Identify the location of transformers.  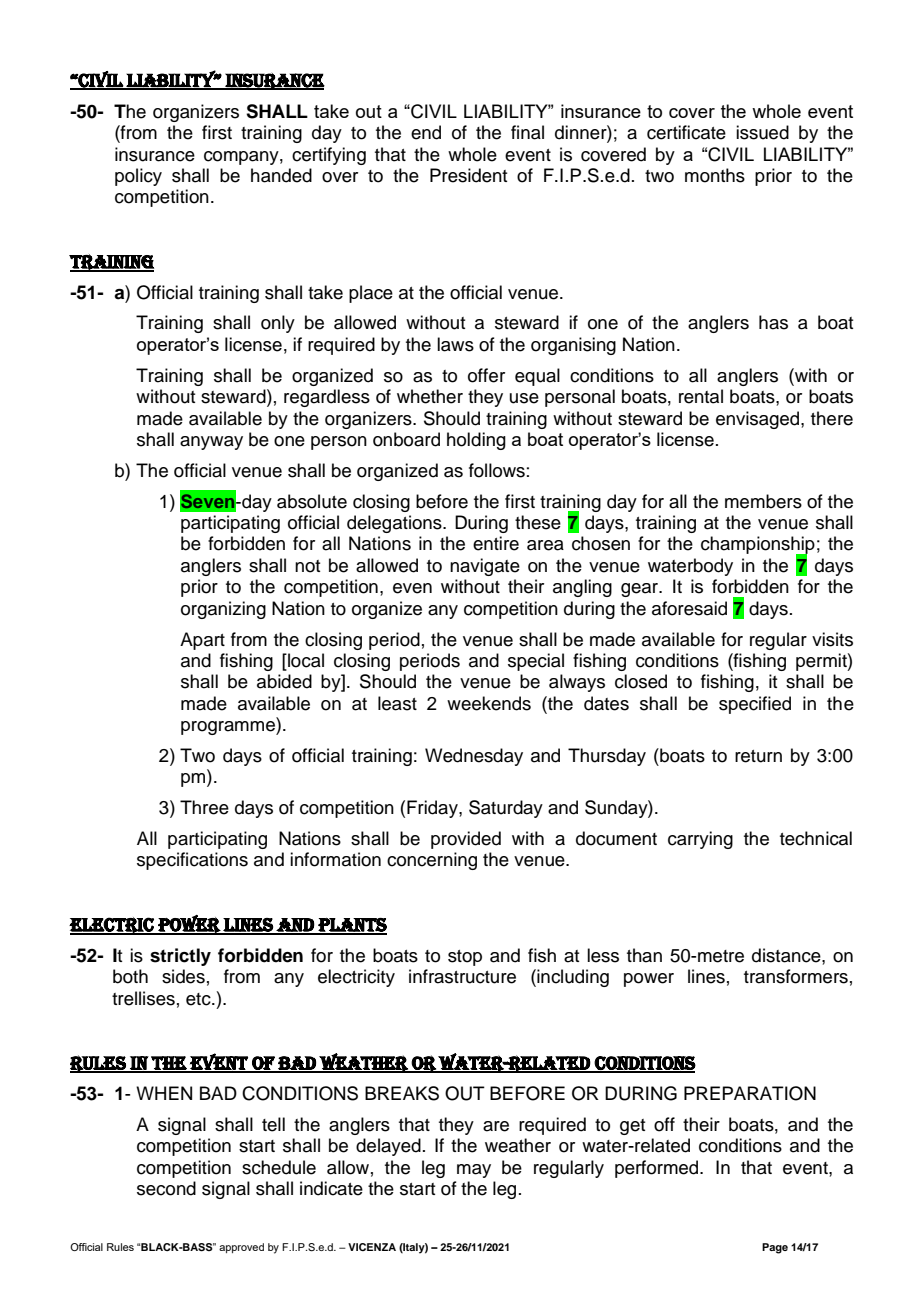
(796, 976).
